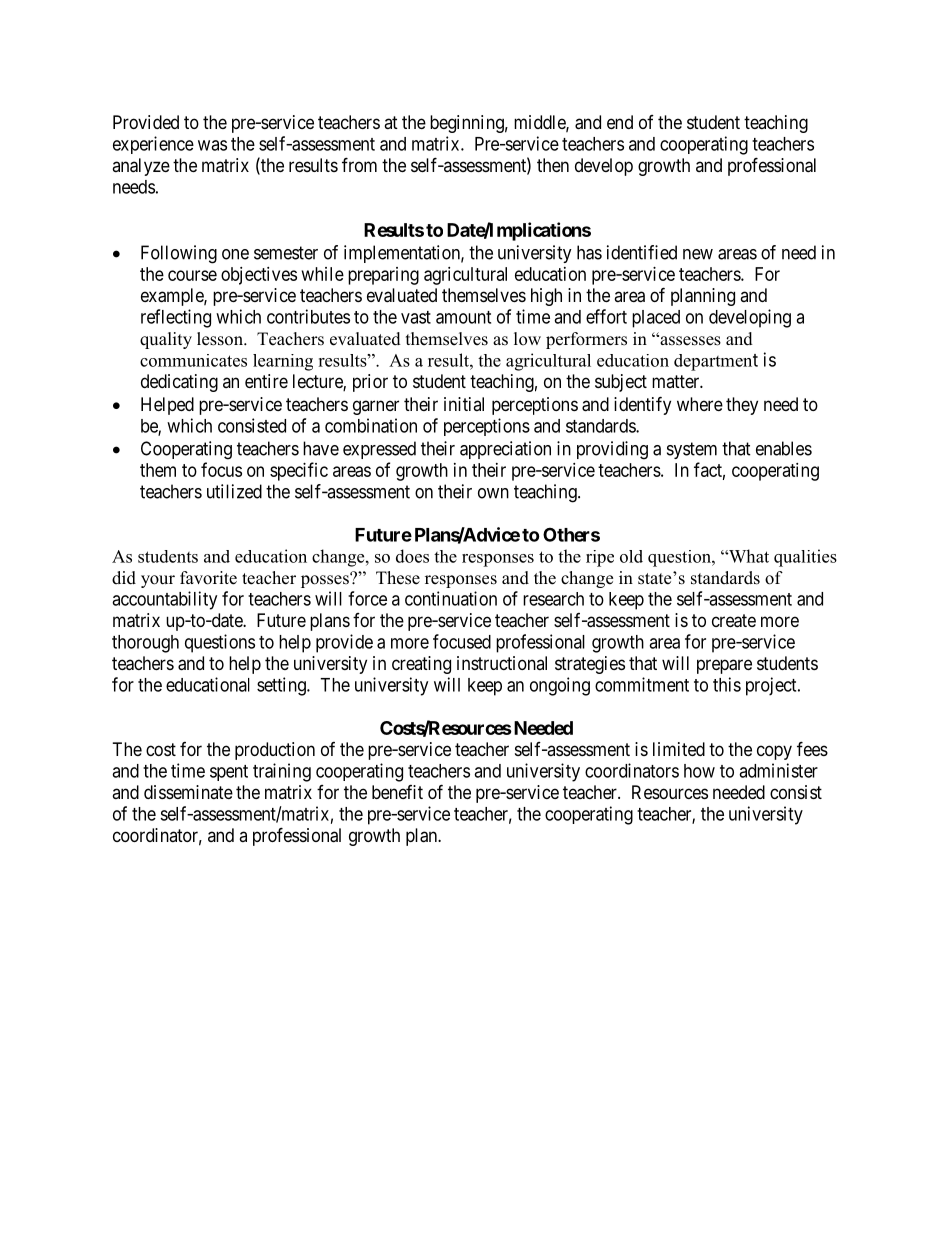 The height and width of the screenshot is (1233, 952). I want to click on was, so click(212, 145).
